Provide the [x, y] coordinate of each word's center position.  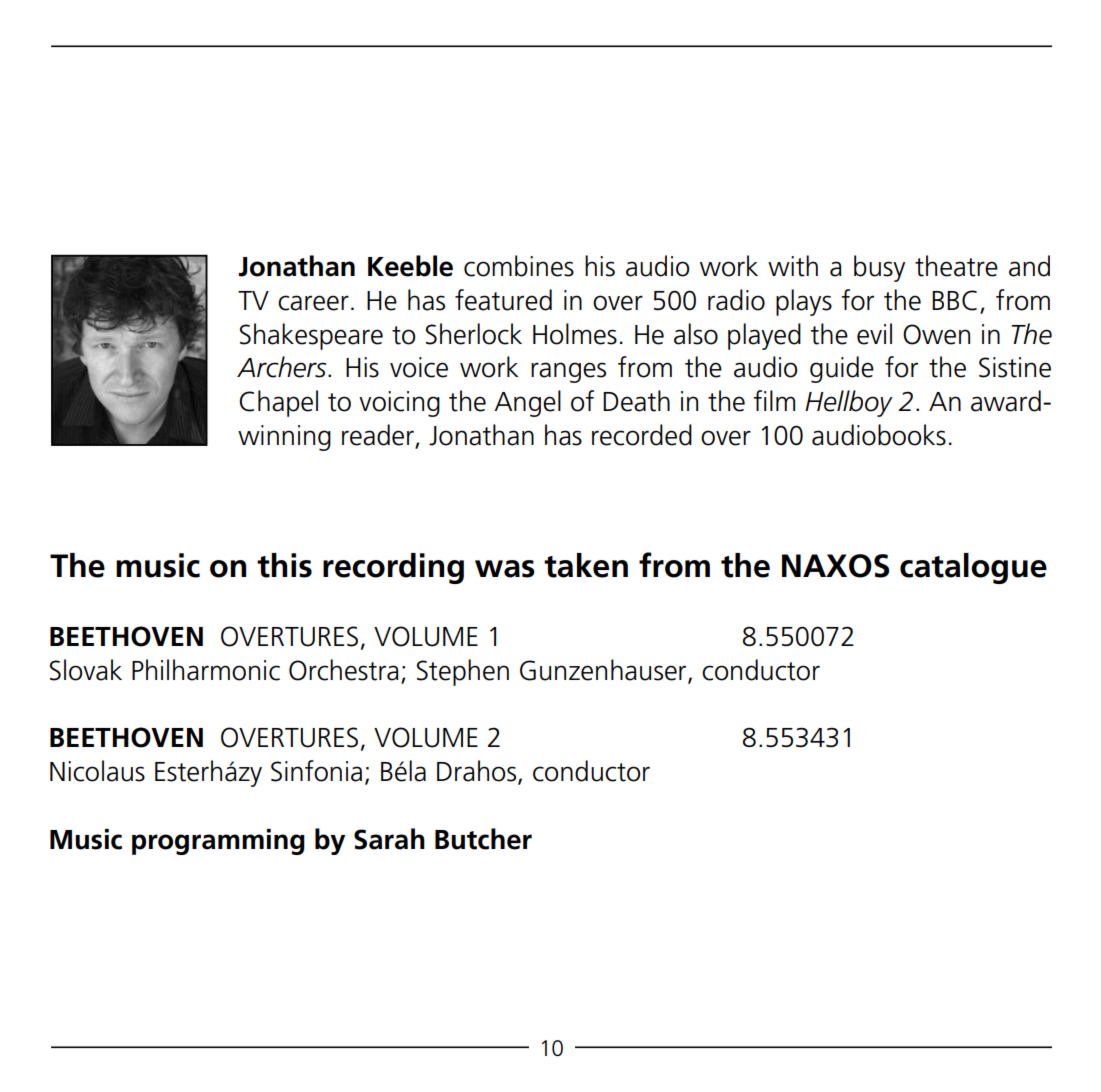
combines [519, 266]
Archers [283, 367]
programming [218, 842]
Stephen [463, 672]
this [284, 565]
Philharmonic [206, 670]
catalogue [973, 568]
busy [879, 268]
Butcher [483, 839]
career [313, 303]
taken [586, 565]
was [505, 569]
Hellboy [849, 403]
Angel [527, 403]
